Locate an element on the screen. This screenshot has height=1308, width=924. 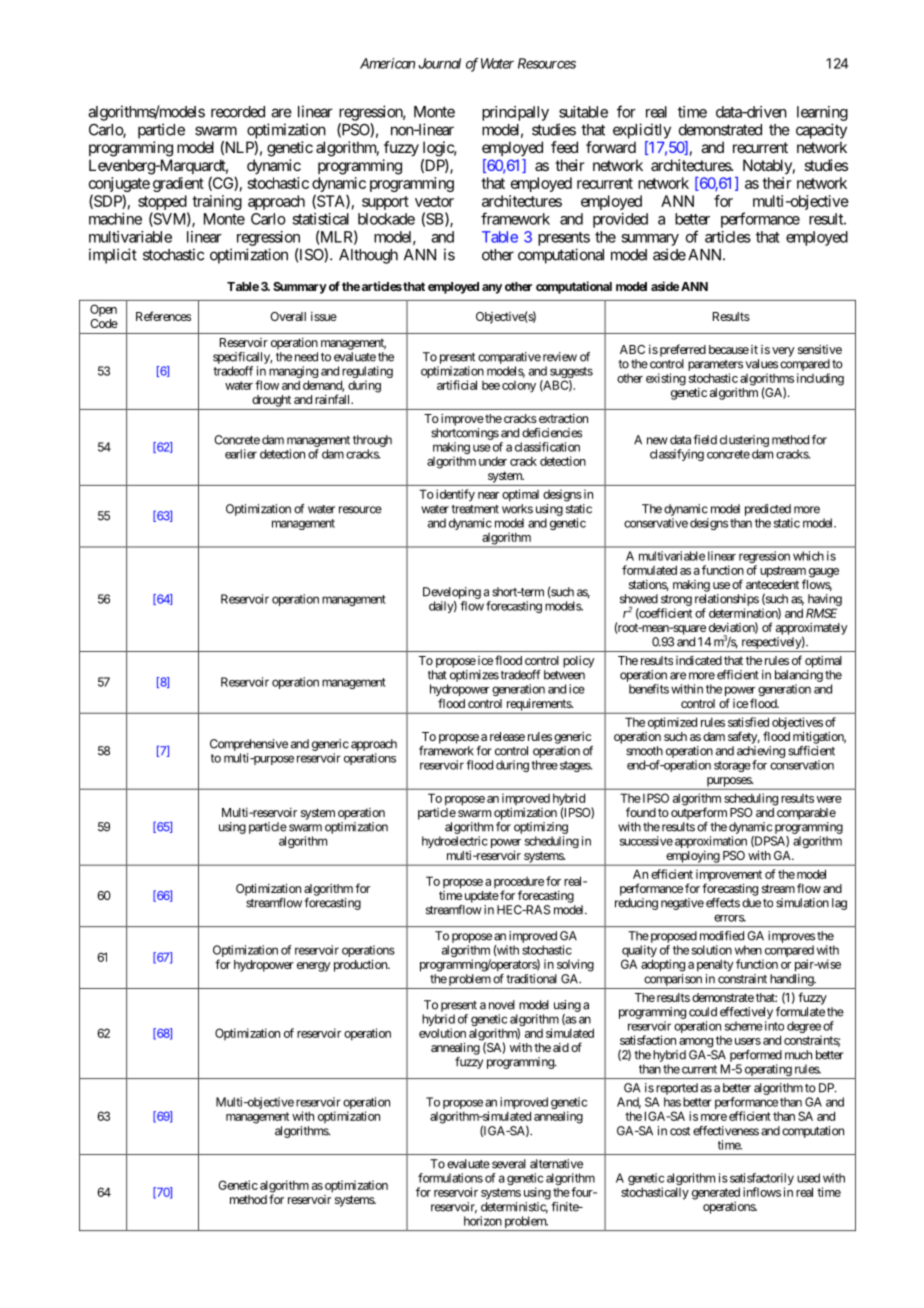
several is located at coordinates (509, 1164).
